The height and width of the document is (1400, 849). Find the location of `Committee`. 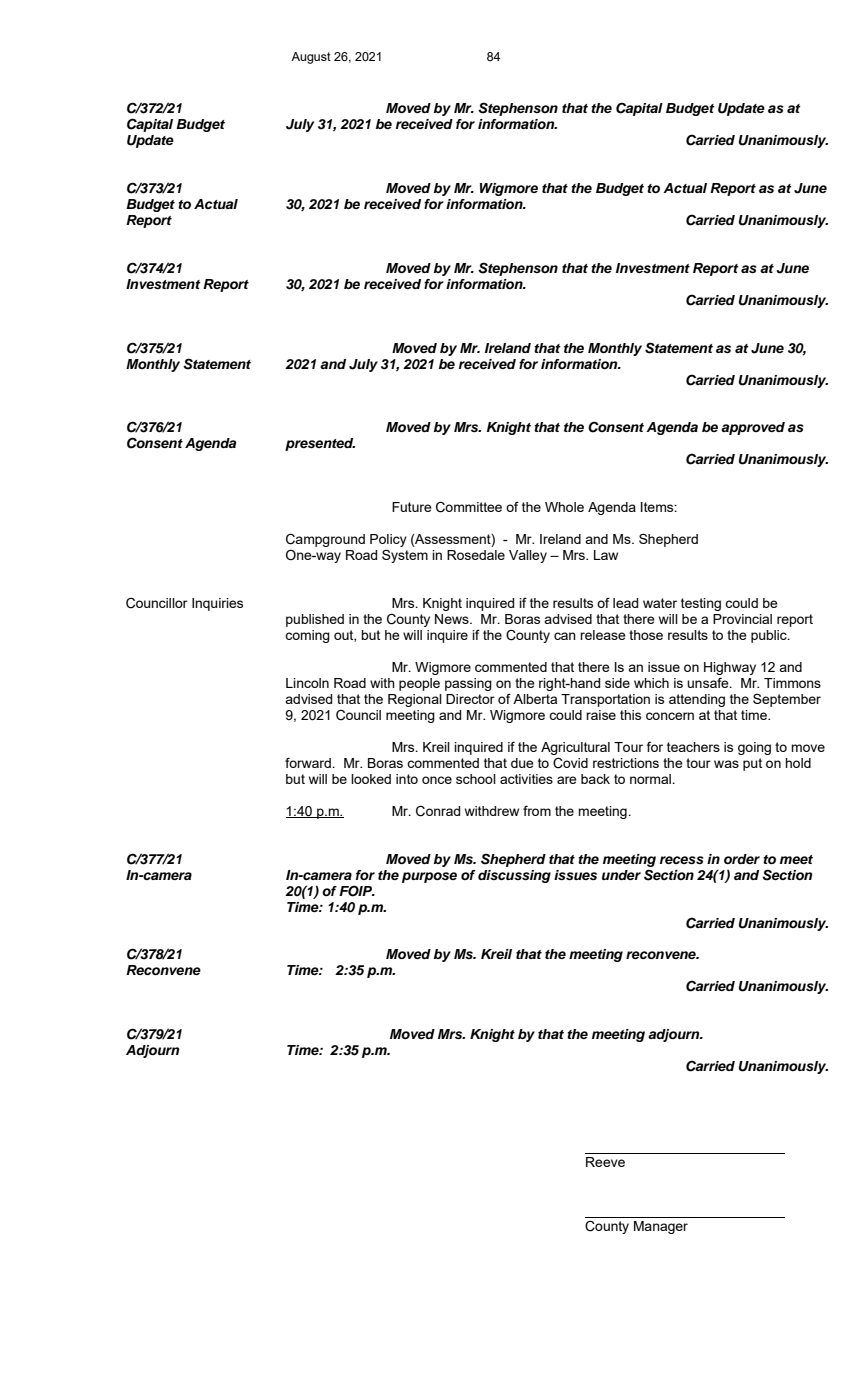

Committee is located at coordinates (469, 507).
